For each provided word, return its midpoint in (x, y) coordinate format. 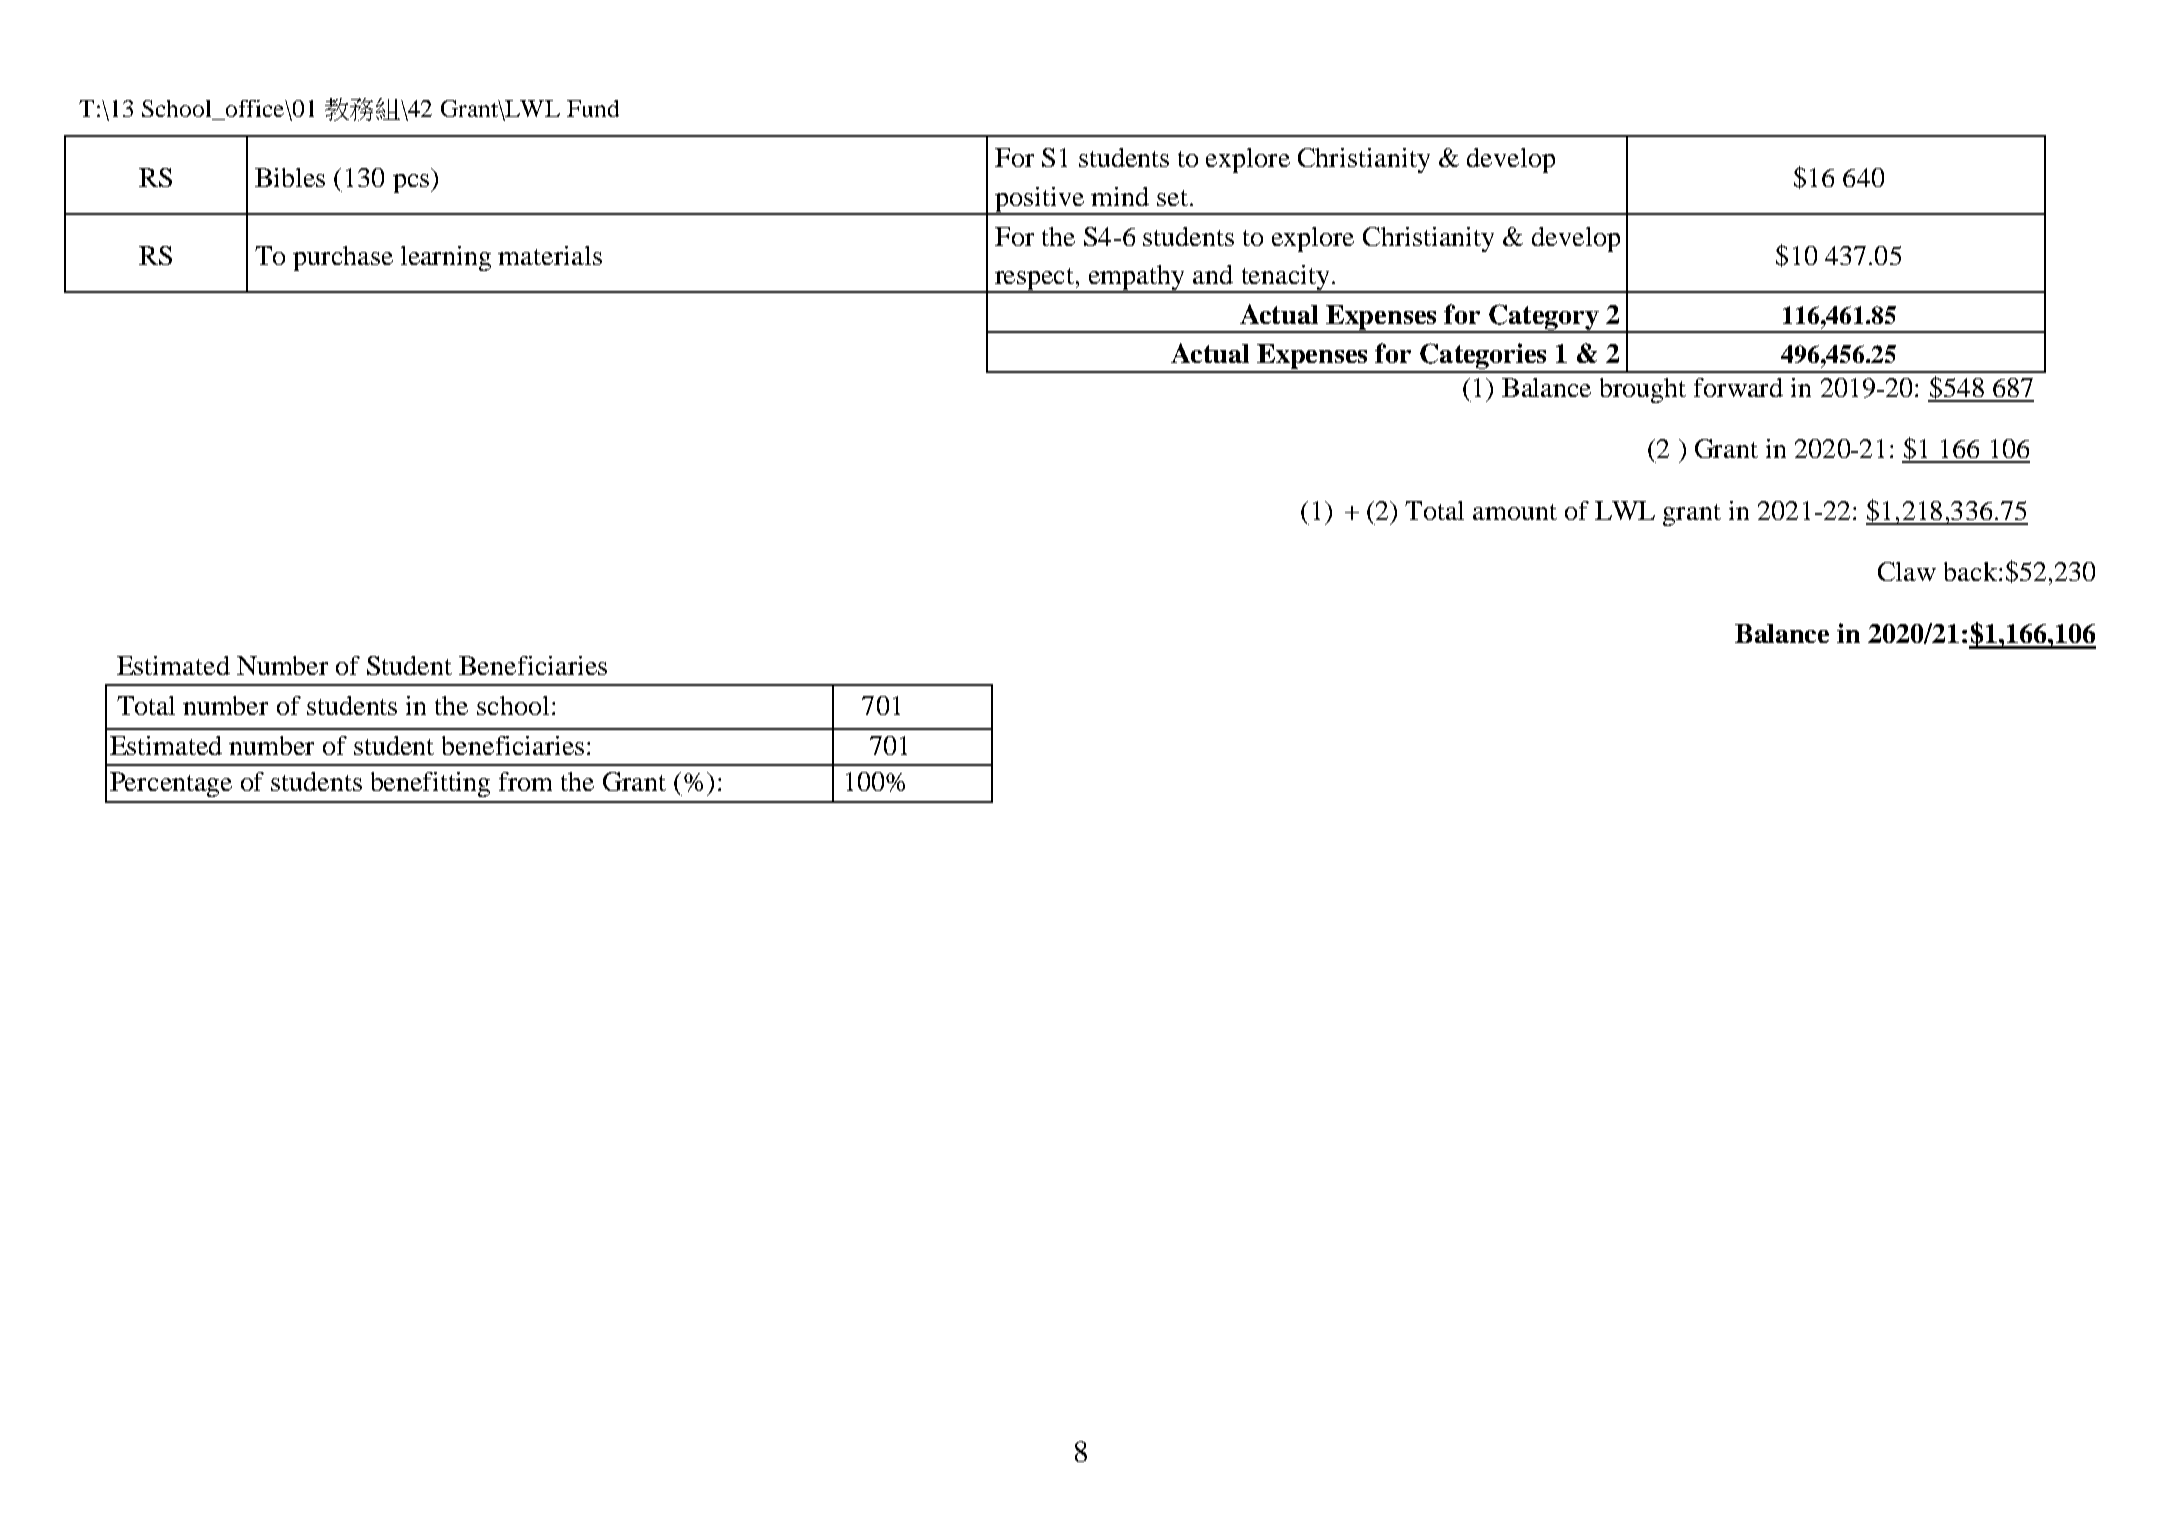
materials (550, 255)
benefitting (430, 784)
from (525, 781)
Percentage (171, 784)
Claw (1907, 571)
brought (1643, 390)
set (1172, 198)
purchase (343, 258)
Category (1544, 318)
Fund (593, 108)
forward (1738, 387)
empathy (1137, 279)
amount (1515, 512)
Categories (1483, 357)
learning (446, 258)
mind (1120, 196)
